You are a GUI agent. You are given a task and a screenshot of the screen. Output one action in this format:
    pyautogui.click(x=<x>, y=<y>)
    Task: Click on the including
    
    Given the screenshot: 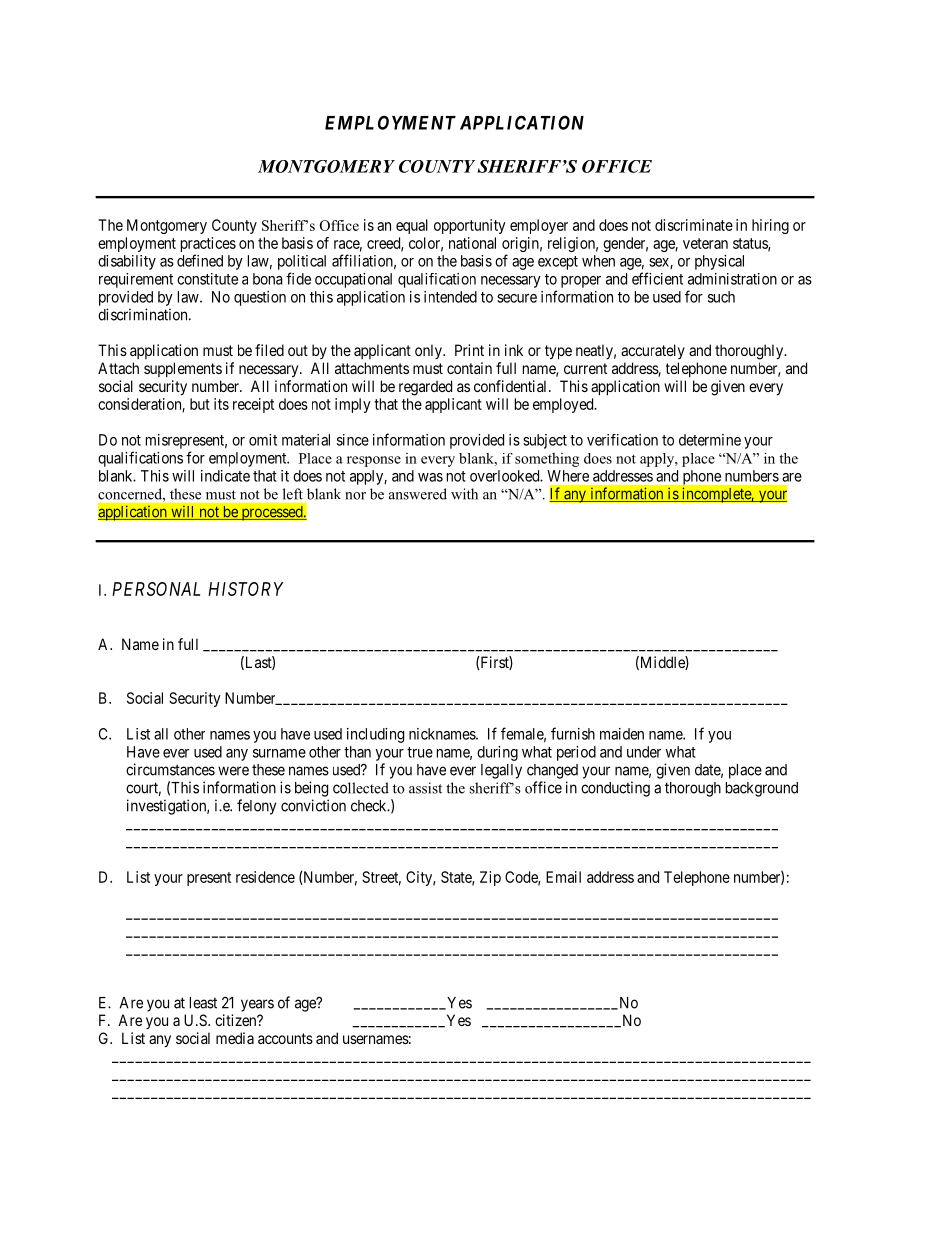 What is the action you would take?
    pyautogui.click(x=375, y=735)
